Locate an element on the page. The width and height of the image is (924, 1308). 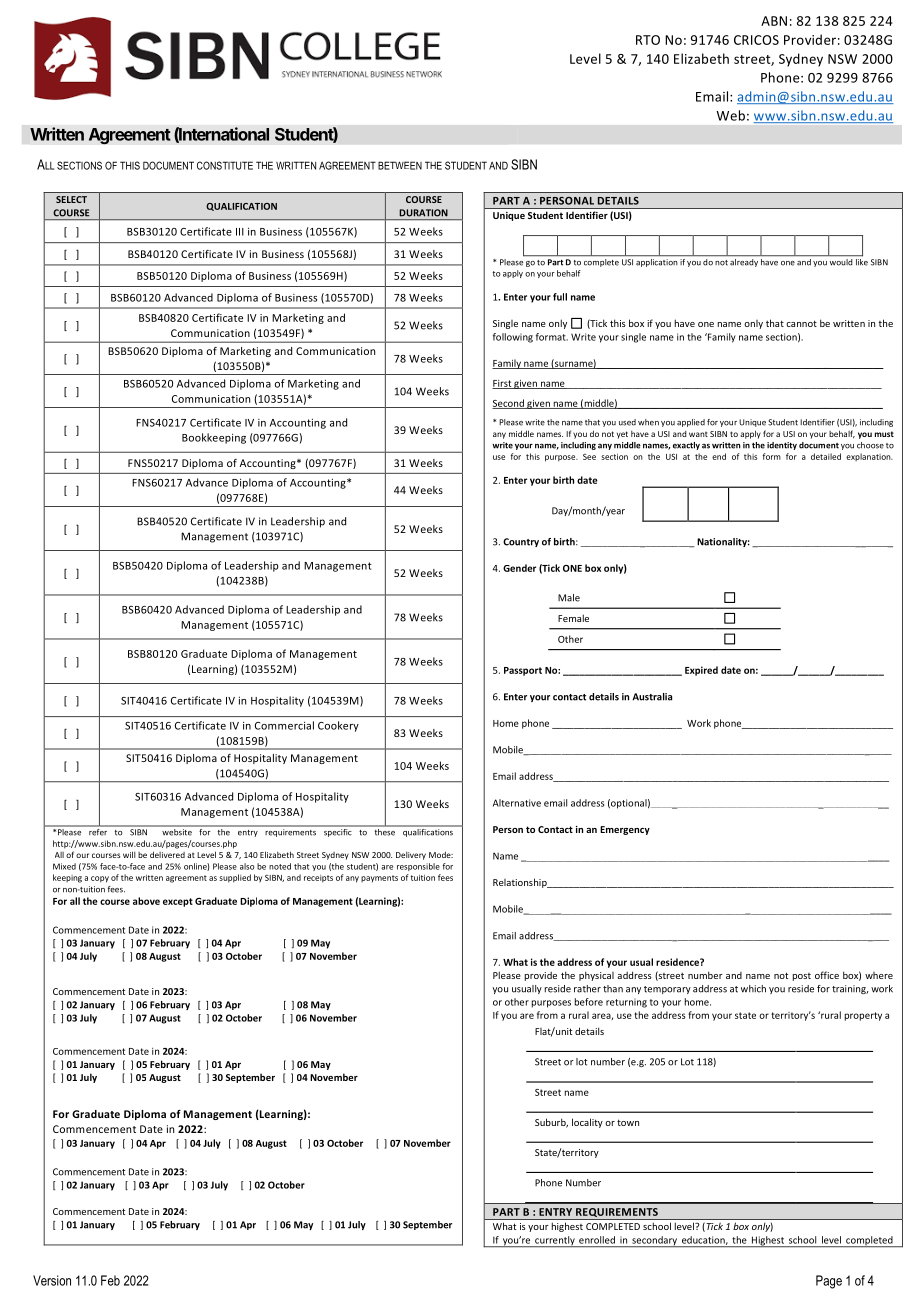
Expired is located at coordinates (701, 671).
